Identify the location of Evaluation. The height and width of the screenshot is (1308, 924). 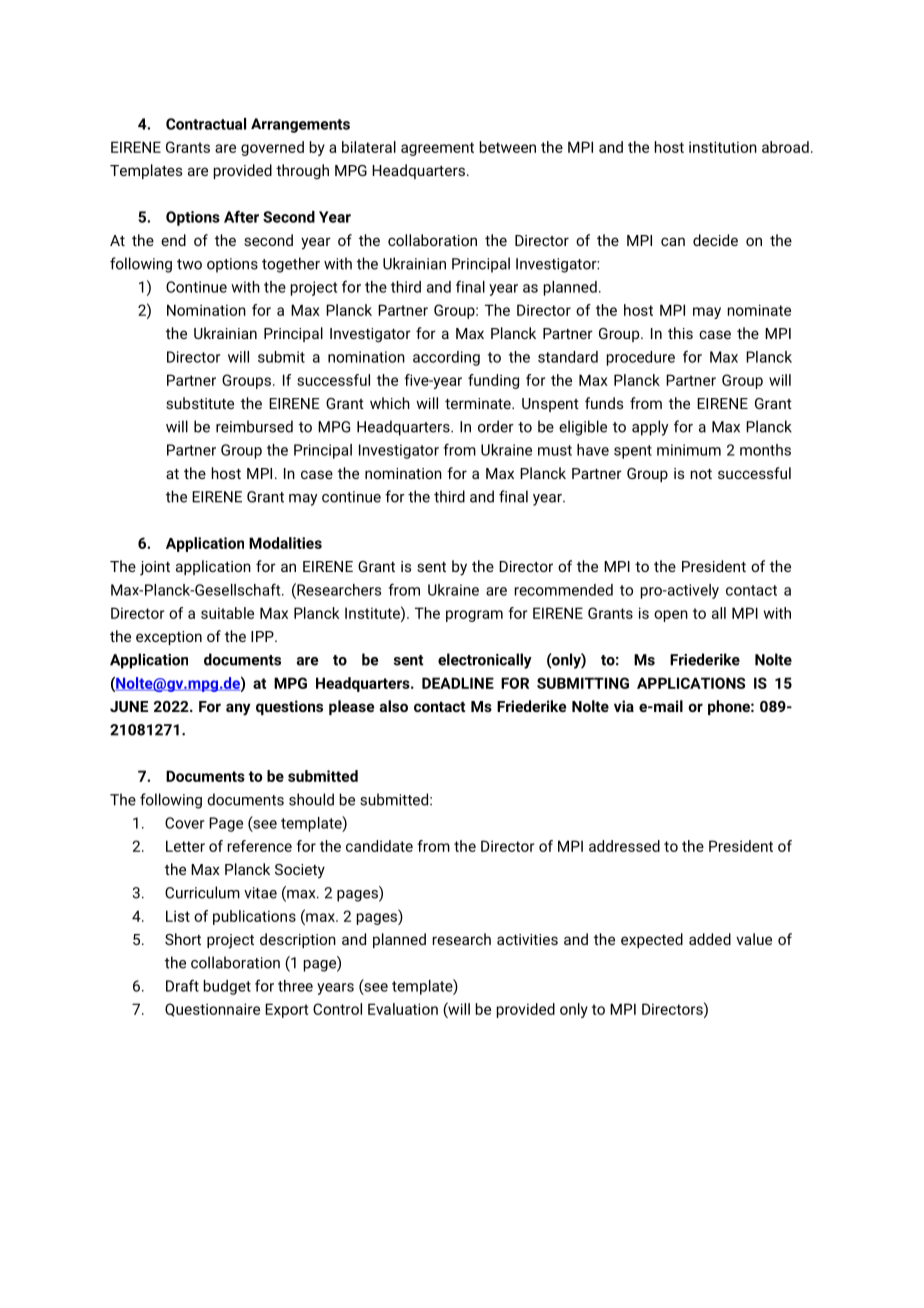
(403, 1009).
